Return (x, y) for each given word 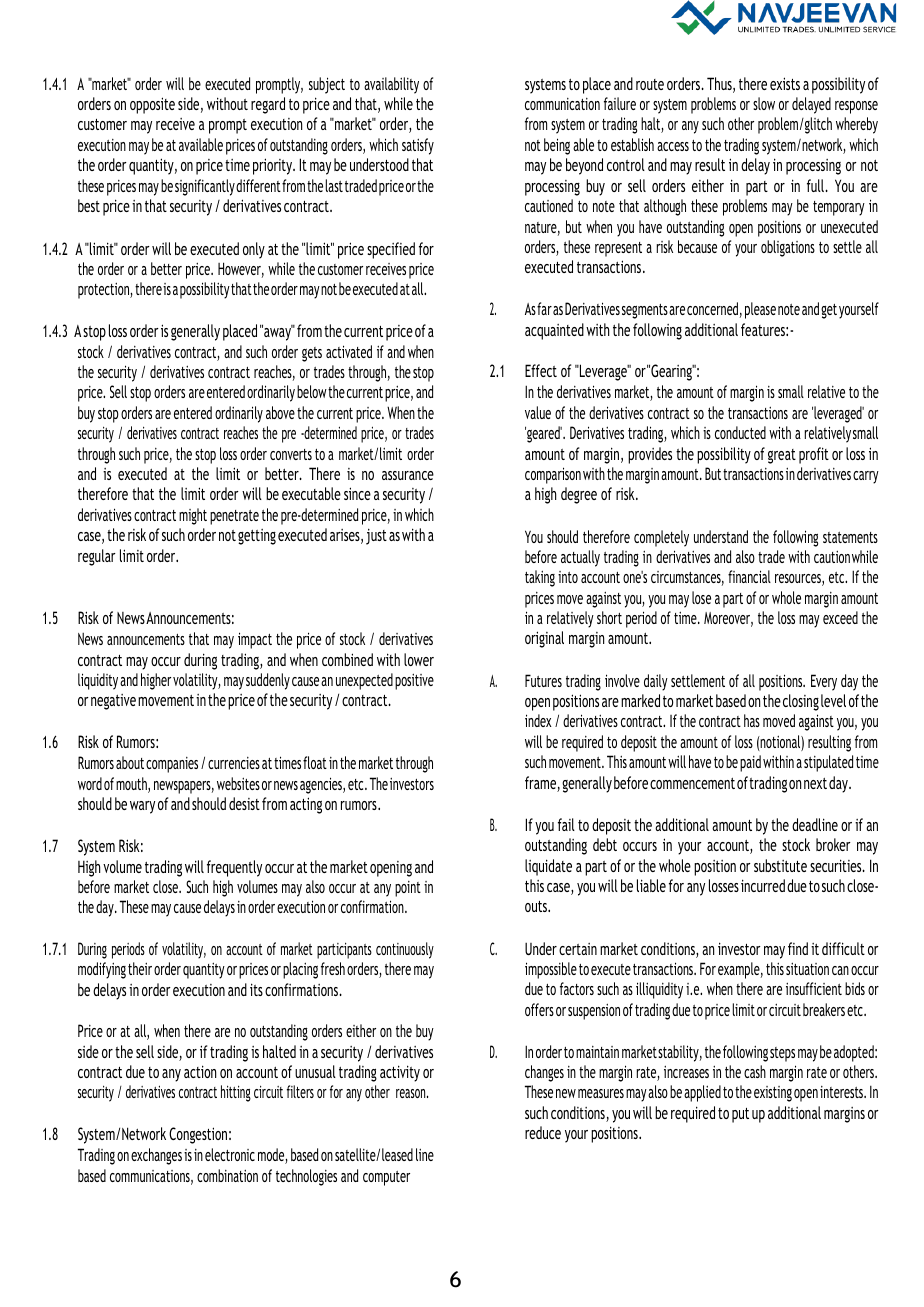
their (140, 968)
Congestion (198, 1135)
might (193, 516)
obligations (788, 248)
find (798, 948)
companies (172, 765)
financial (749, 576)
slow (764, 103)
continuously (405, 950)
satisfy (418, 146)
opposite (152, 105)
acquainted (554, 331)
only (254, 250)
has (752, 720)
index (538, 720)
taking (540, 578)
